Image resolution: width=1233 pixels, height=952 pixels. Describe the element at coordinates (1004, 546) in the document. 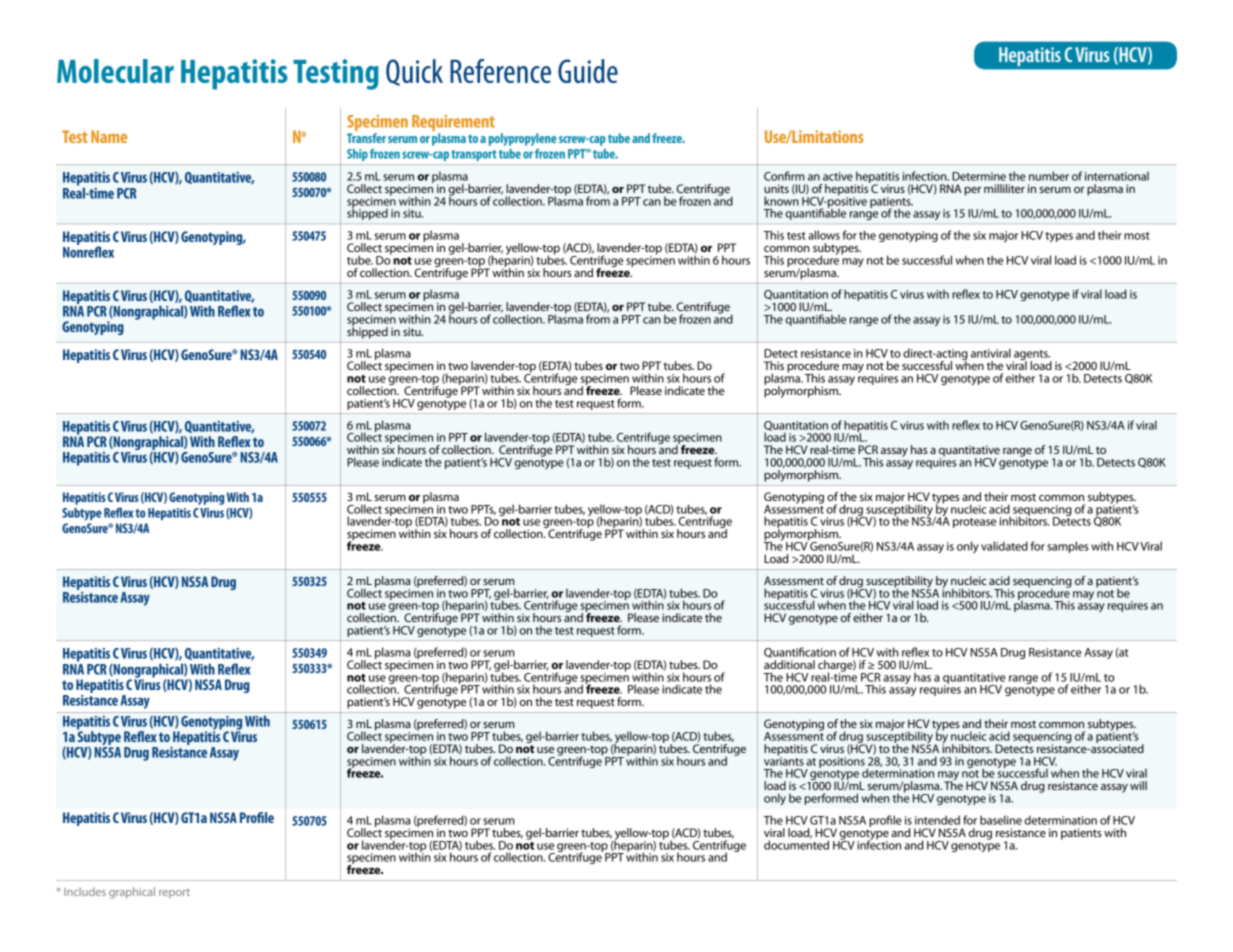

I see `validated` at that location.
